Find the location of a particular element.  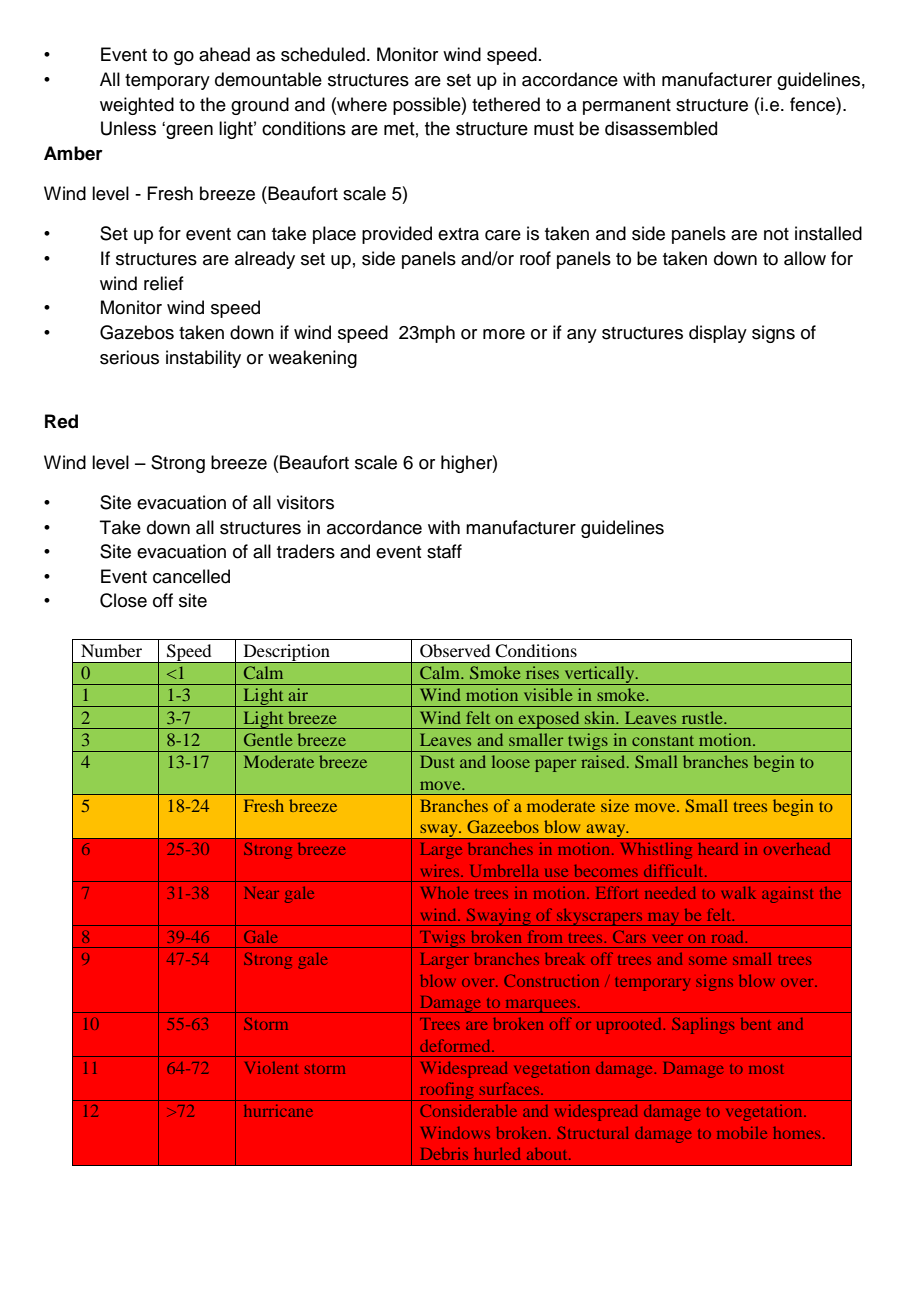

instability is located at coordinates (203, 359).
